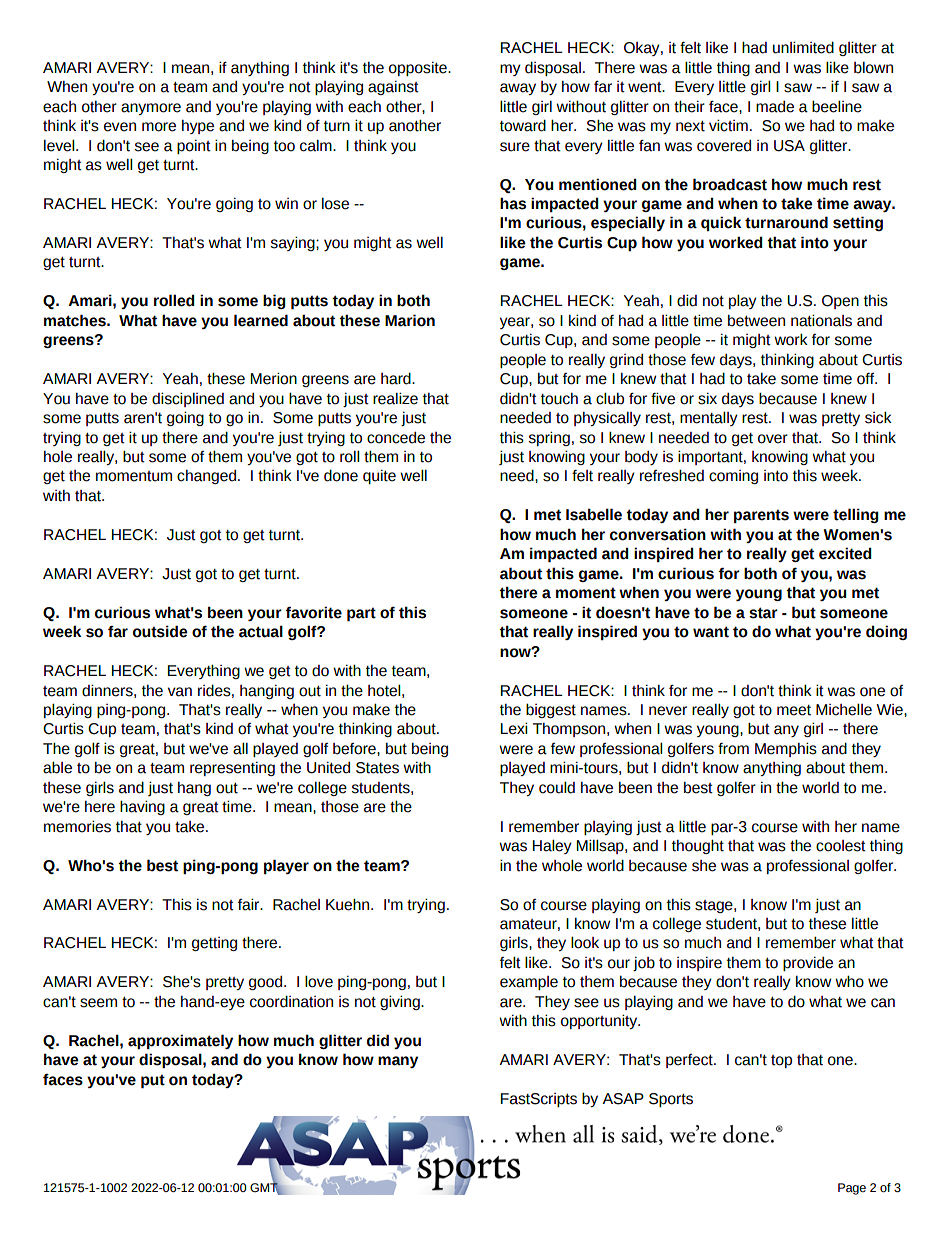  Describe the element at coordinates (763, 613) in the screenshot. I see `star` at that location.
